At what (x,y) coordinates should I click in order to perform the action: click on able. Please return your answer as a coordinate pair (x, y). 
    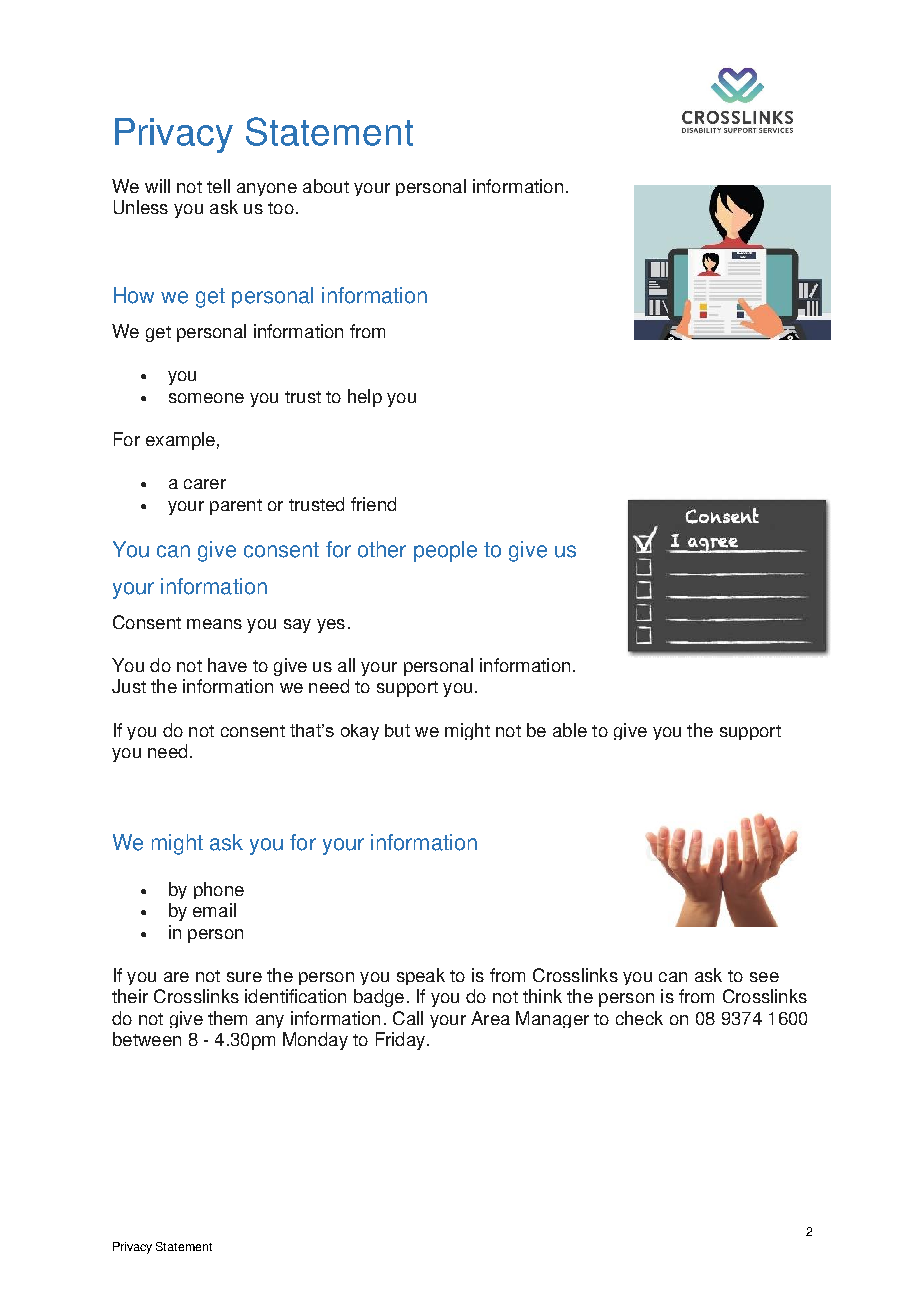
    Looking at the image, I should click on (570, 730).
